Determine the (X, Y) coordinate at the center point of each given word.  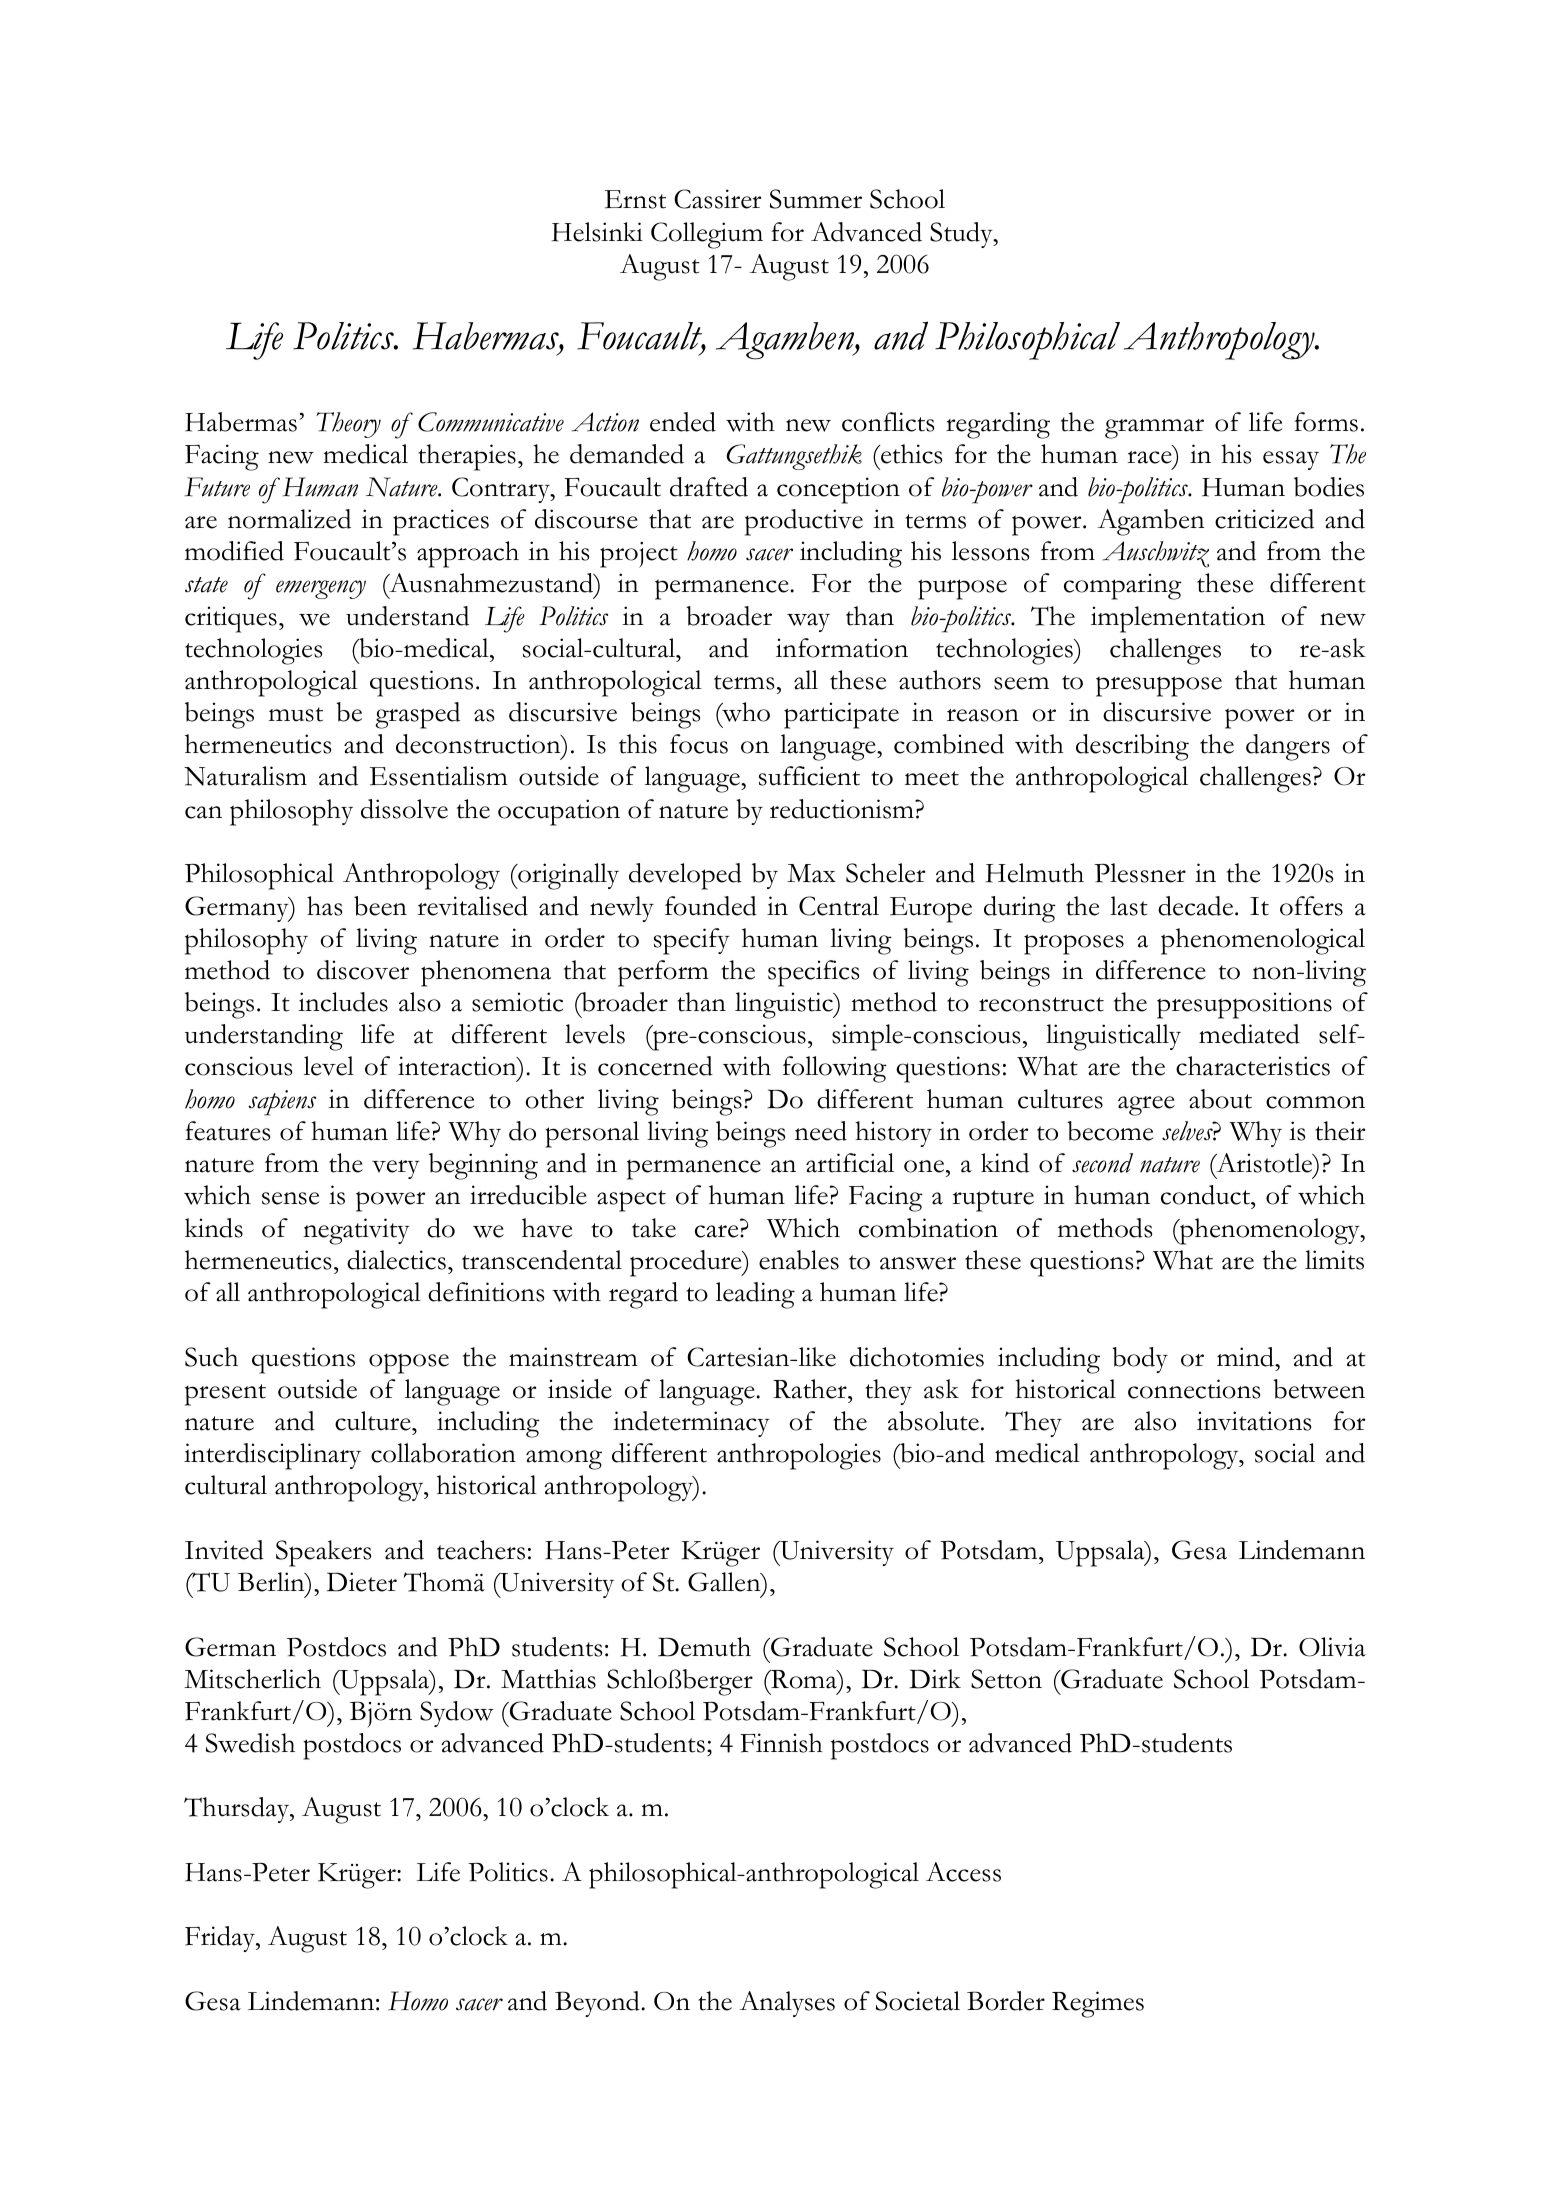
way (808, 622)
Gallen (725, 1582)
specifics (813, 973)
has (324, 906)
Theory (348, 425)
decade (1197, 906)
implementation (1178, 619)
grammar (1154, 429)
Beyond (598, 2004)
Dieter (362, 1582)
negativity (356, 1231)
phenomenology (1270, 1231)
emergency (321, 589)
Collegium (707, 235)
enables (799, 1260)
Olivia (1332, 1647)
